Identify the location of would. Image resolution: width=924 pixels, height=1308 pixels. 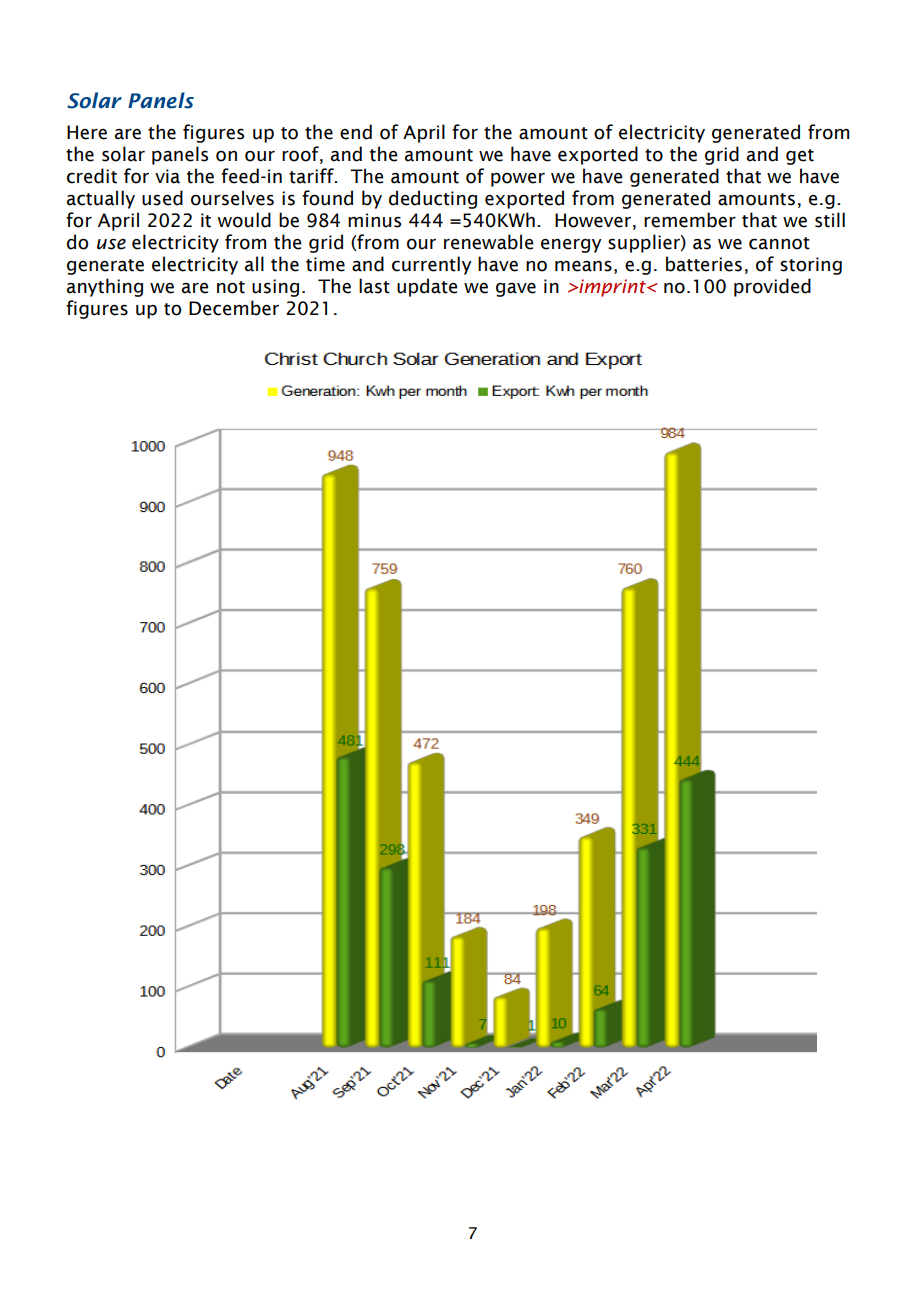
(244, 220).
